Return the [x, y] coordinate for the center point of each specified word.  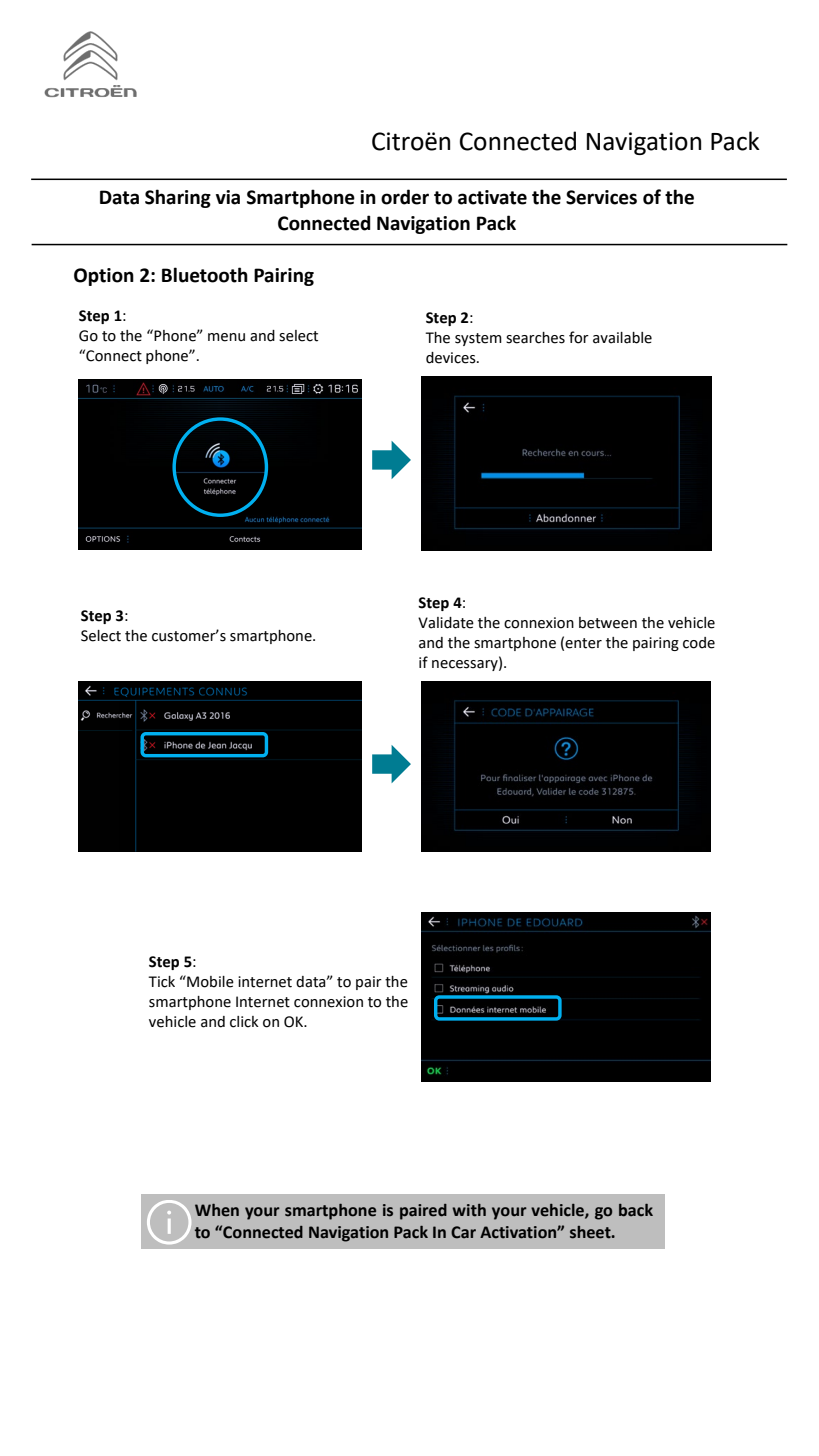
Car [463, 1232]
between [608, 623]
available [622, 338]
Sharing [178, 198]
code [699, 643]
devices [452, 358]
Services [601, 197]
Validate [446, 623]
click [244, 1022]
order [405, 197]
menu [226, 337]
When [217, 1210]
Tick [161, 982]
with [469, 1210]
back [636, 1210]
